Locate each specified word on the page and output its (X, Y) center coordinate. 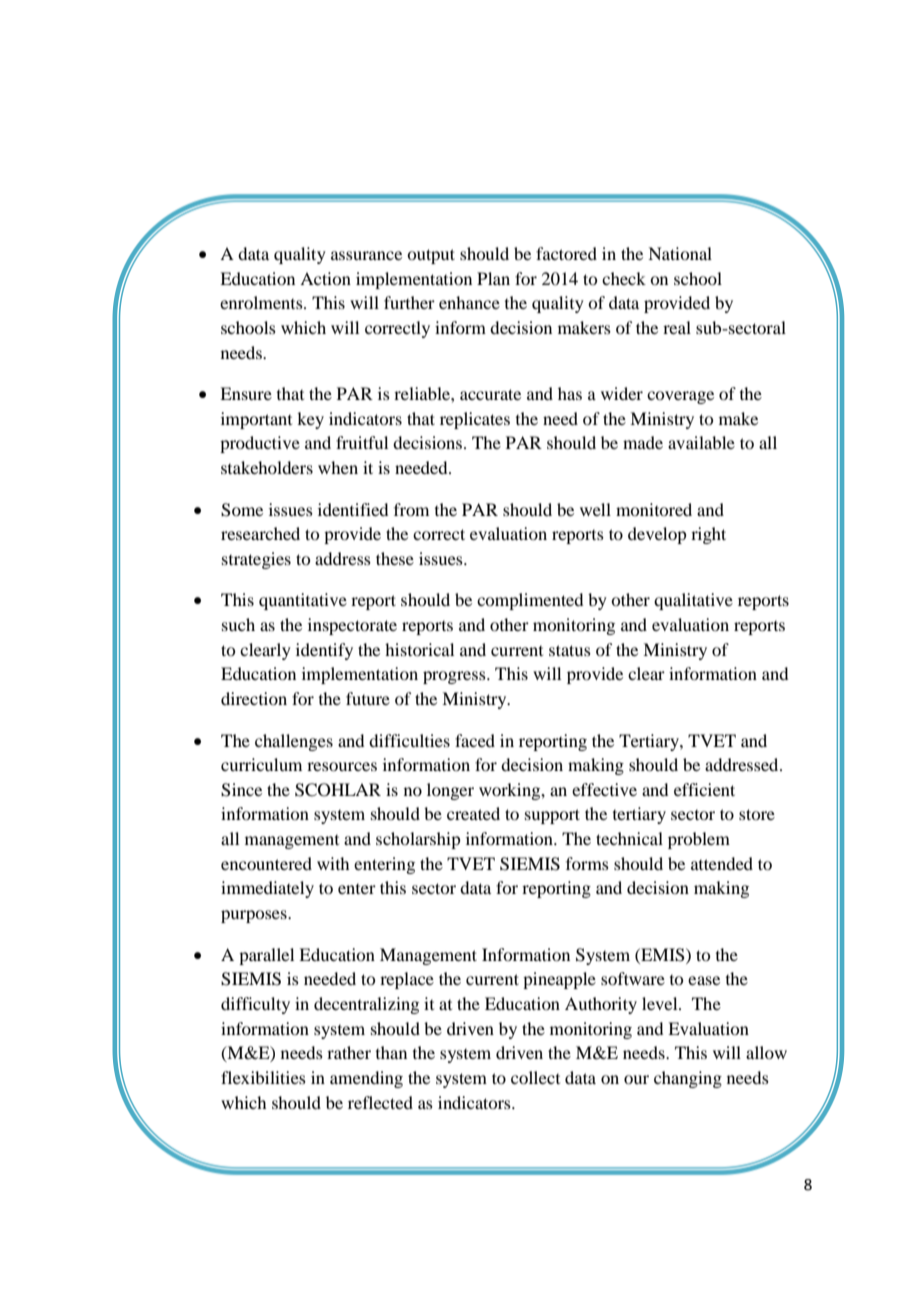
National (680, 253)
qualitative (693, 601)
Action (325, 278)
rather (349, 1052)
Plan (493, 278)
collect (535, 1077)
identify (324, 651)
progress (455, 677)
